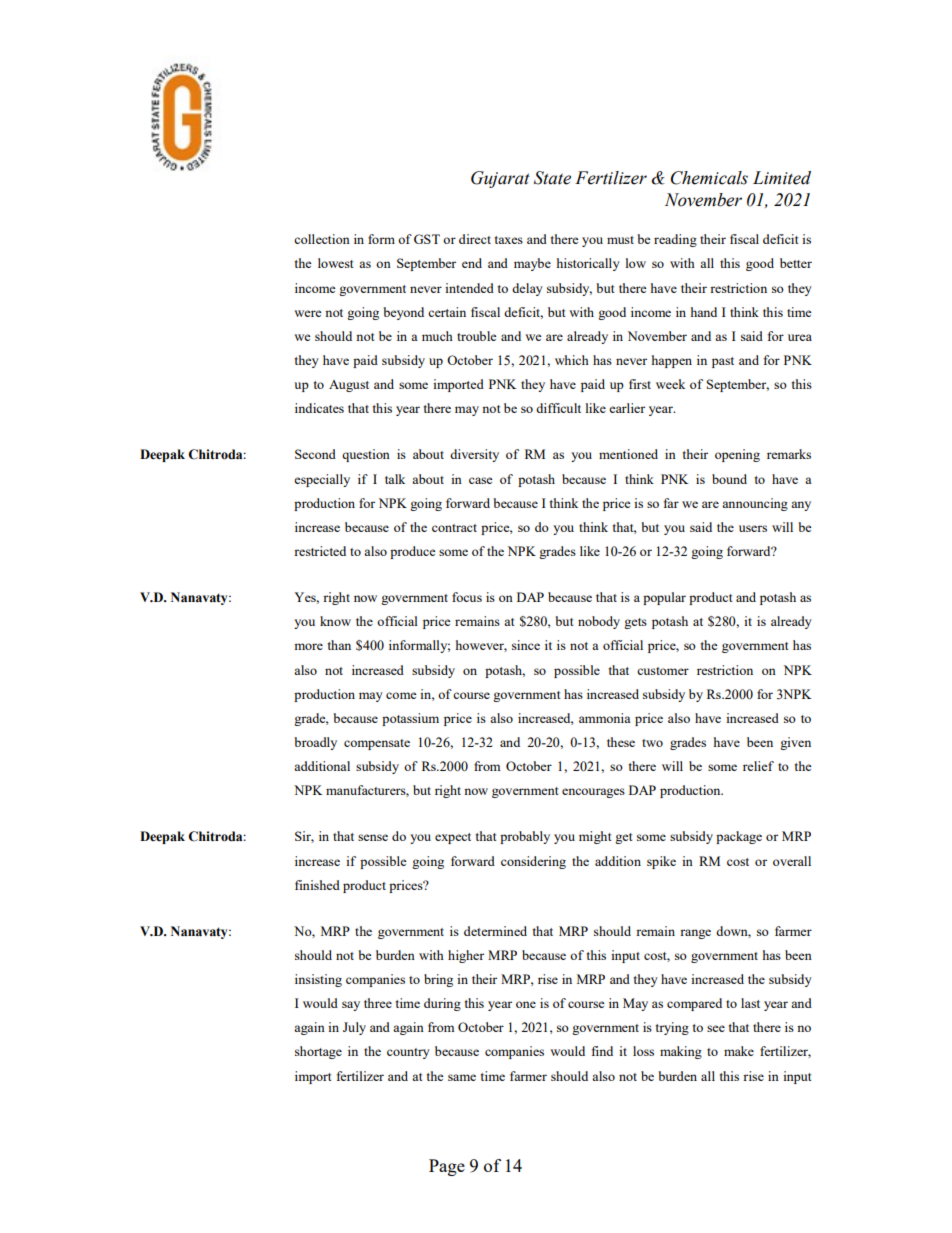 This screenshot has height=1233, width=952. Describe the element at coordinates (737, 455) in the screenshot. I see `opening` at that location.
